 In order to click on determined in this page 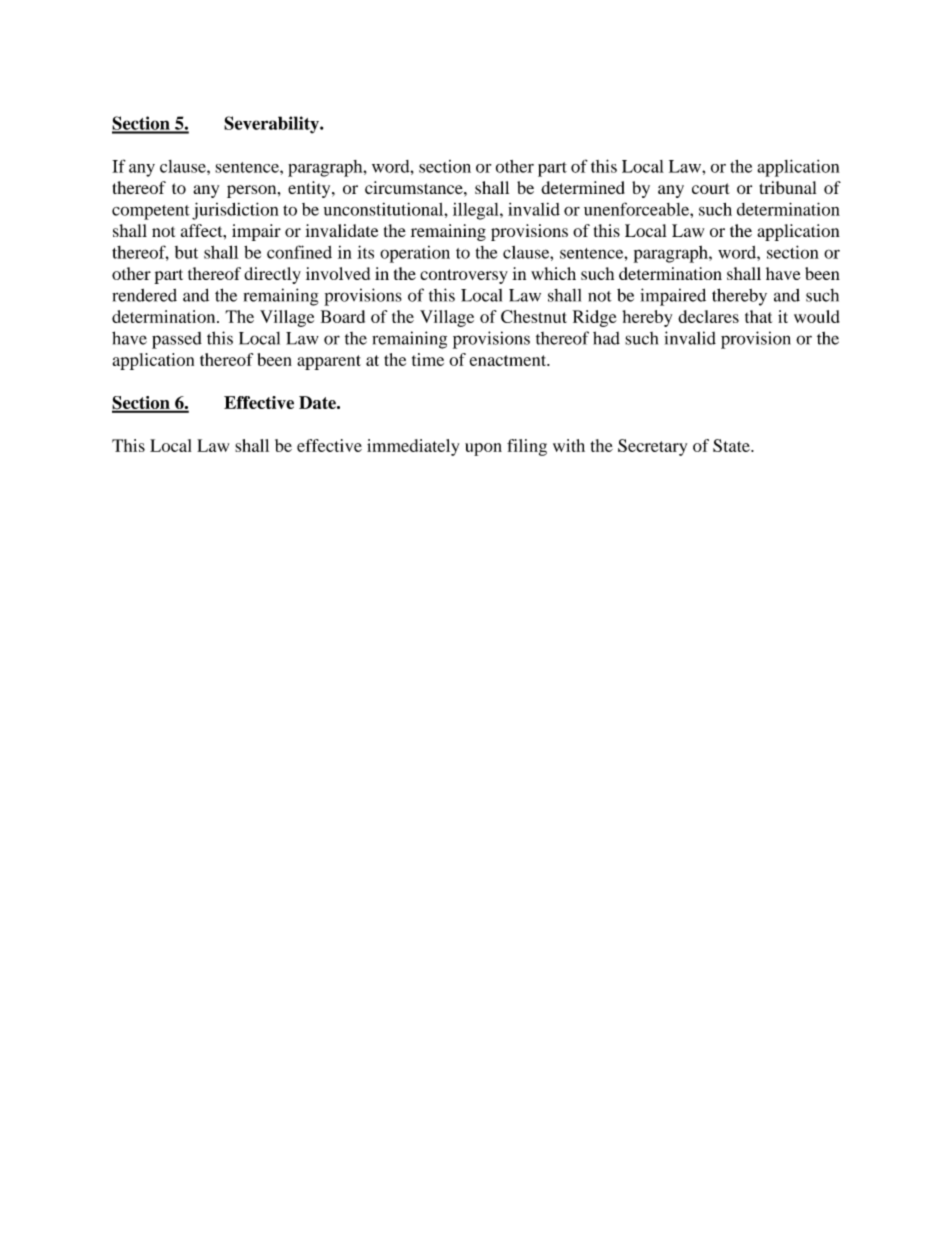, I will do `click(583, 187)`.
